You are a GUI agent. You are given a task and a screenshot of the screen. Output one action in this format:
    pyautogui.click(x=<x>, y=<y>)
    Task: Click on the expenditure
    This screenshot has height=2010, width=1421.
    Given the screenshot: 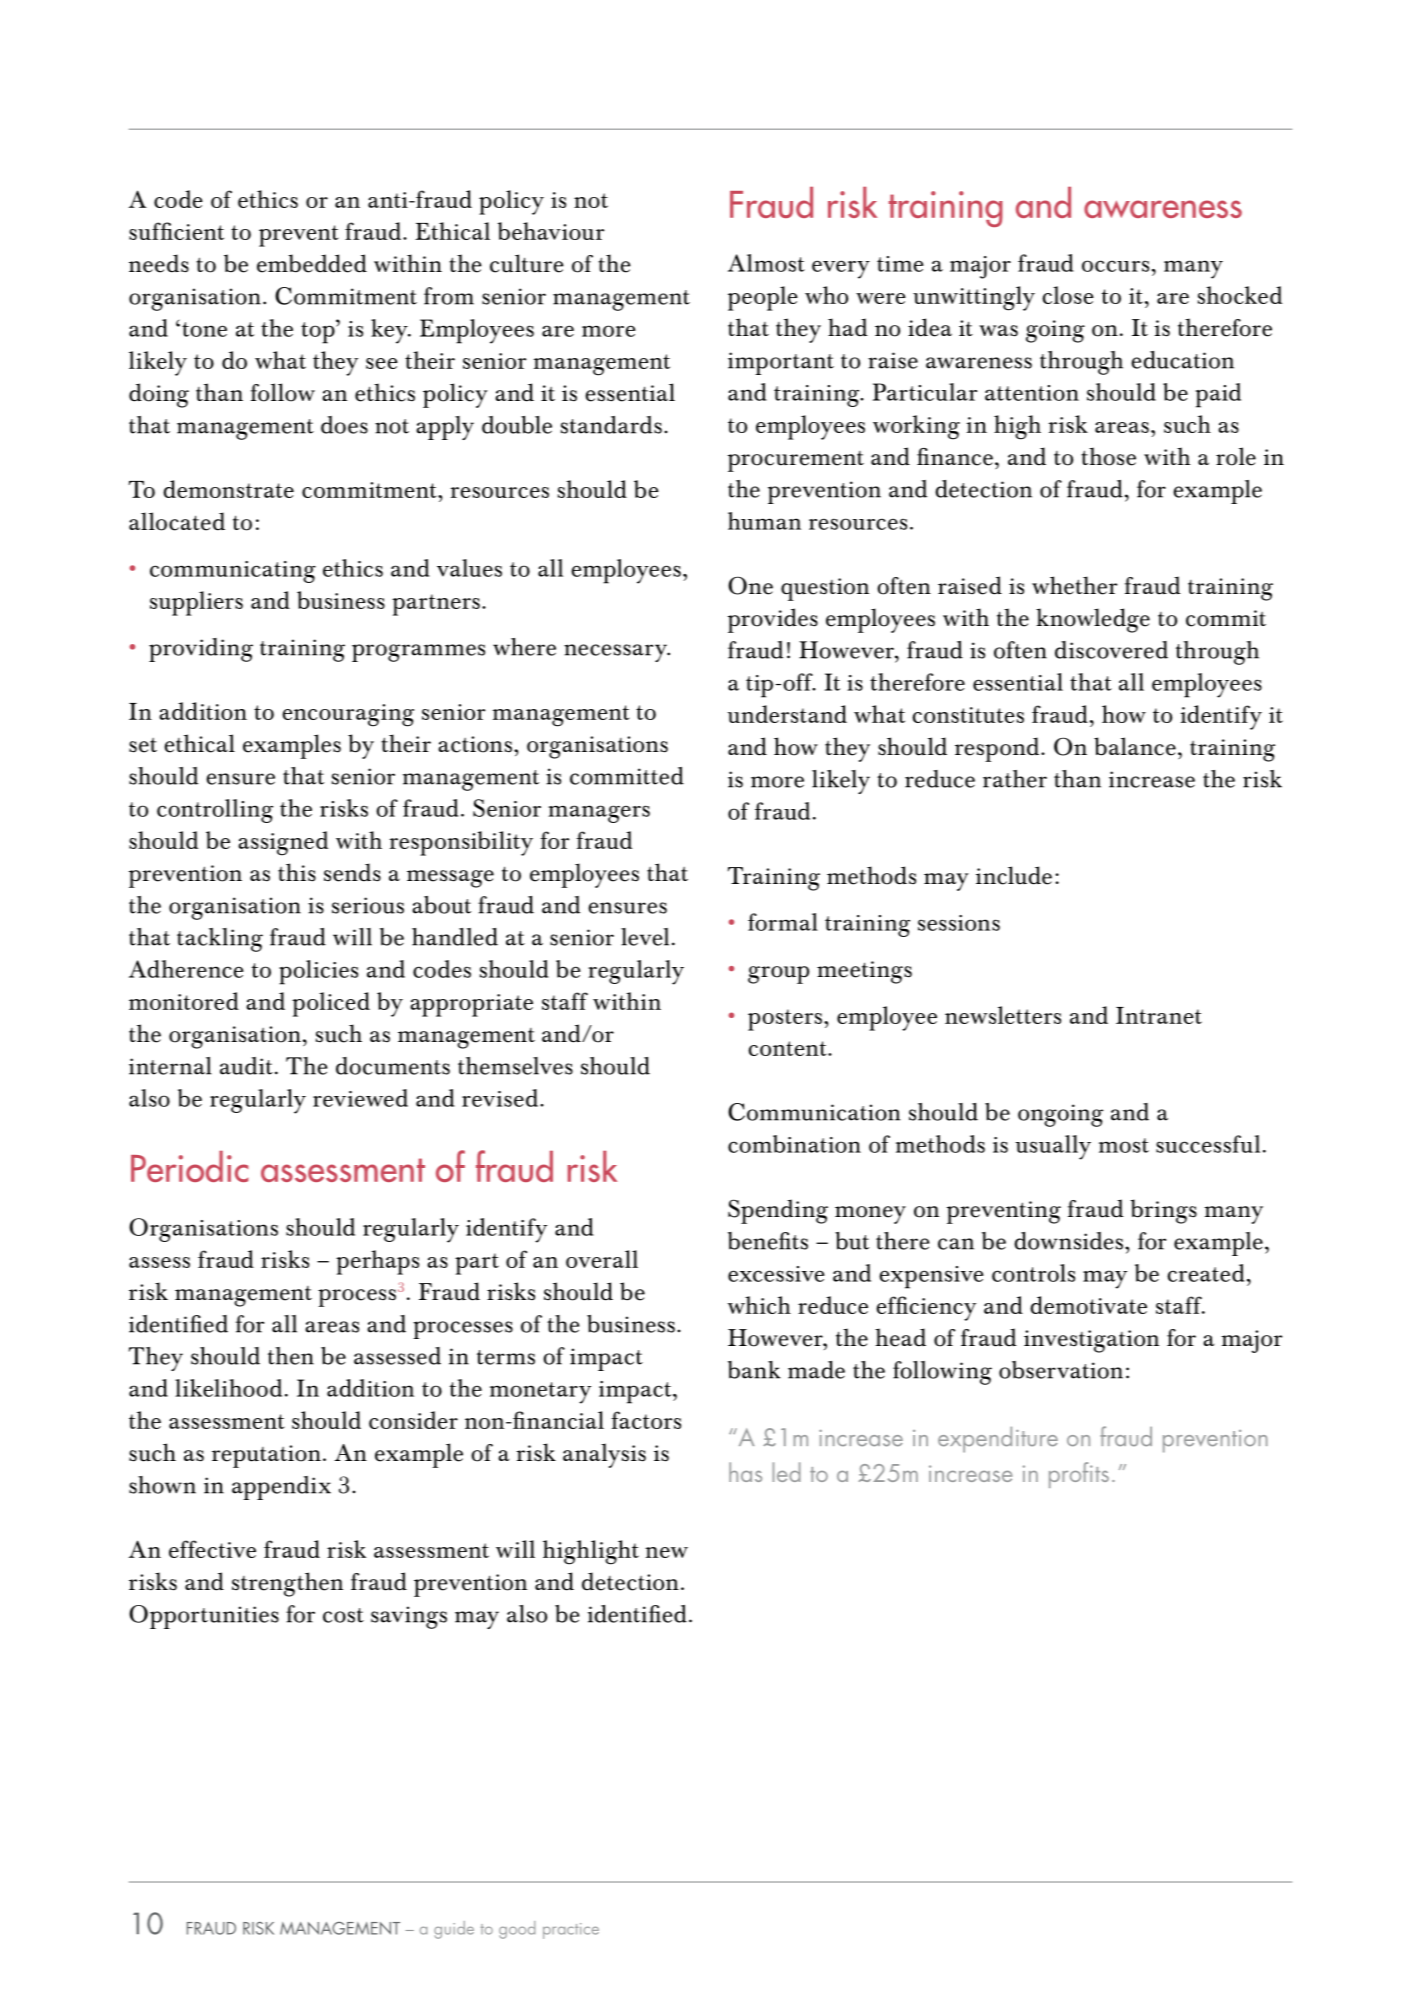 What is the action you would take?
    pyautogui.click(x=998, y=1440)
